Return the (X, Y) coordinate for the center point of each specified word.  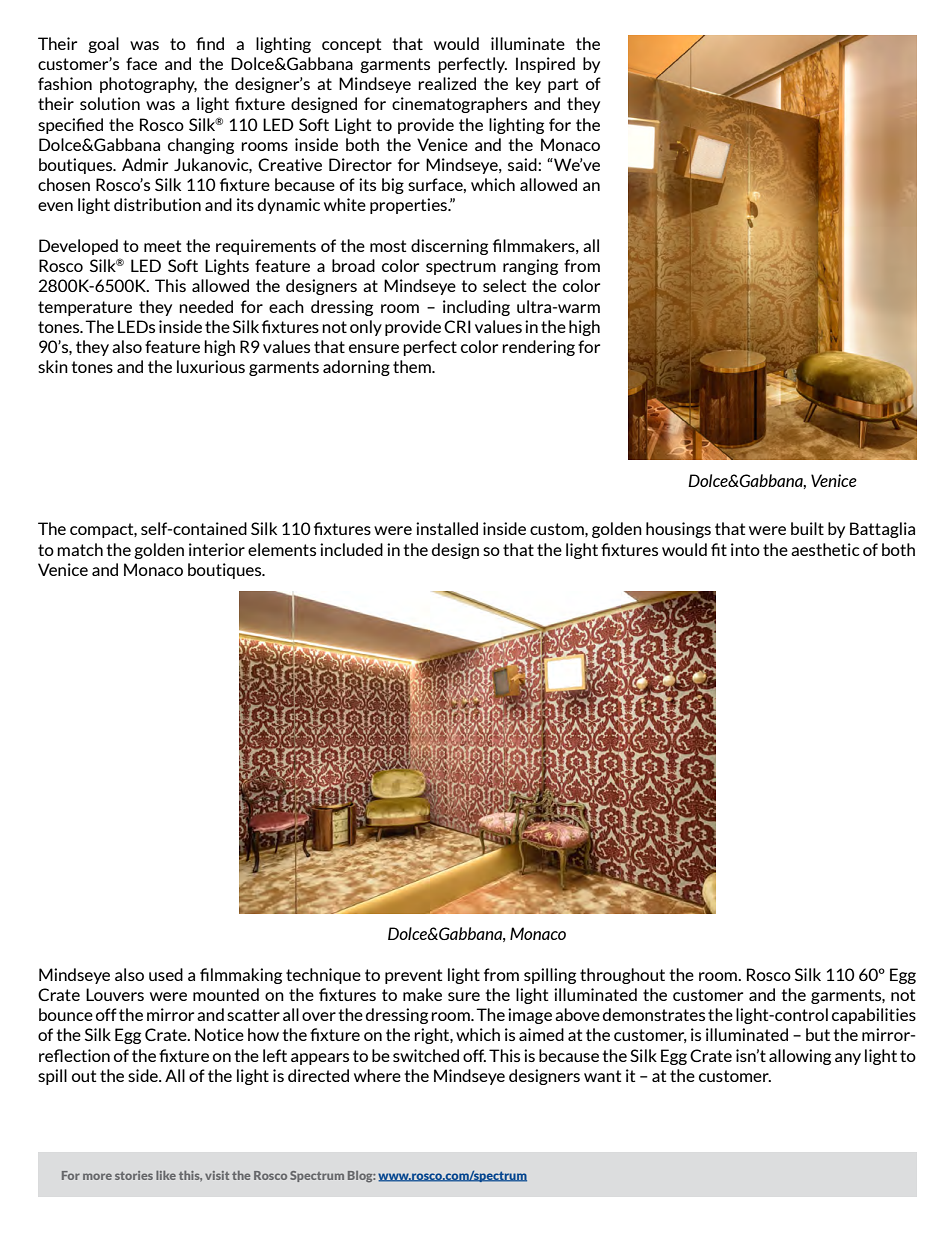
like (166, 1175)
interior (217, 549)
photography (148, 85)
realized (447, 83)
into (745, 549)
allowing (800, 1057)
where (377, 1075)
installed (447, 528)
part (563, 85)
